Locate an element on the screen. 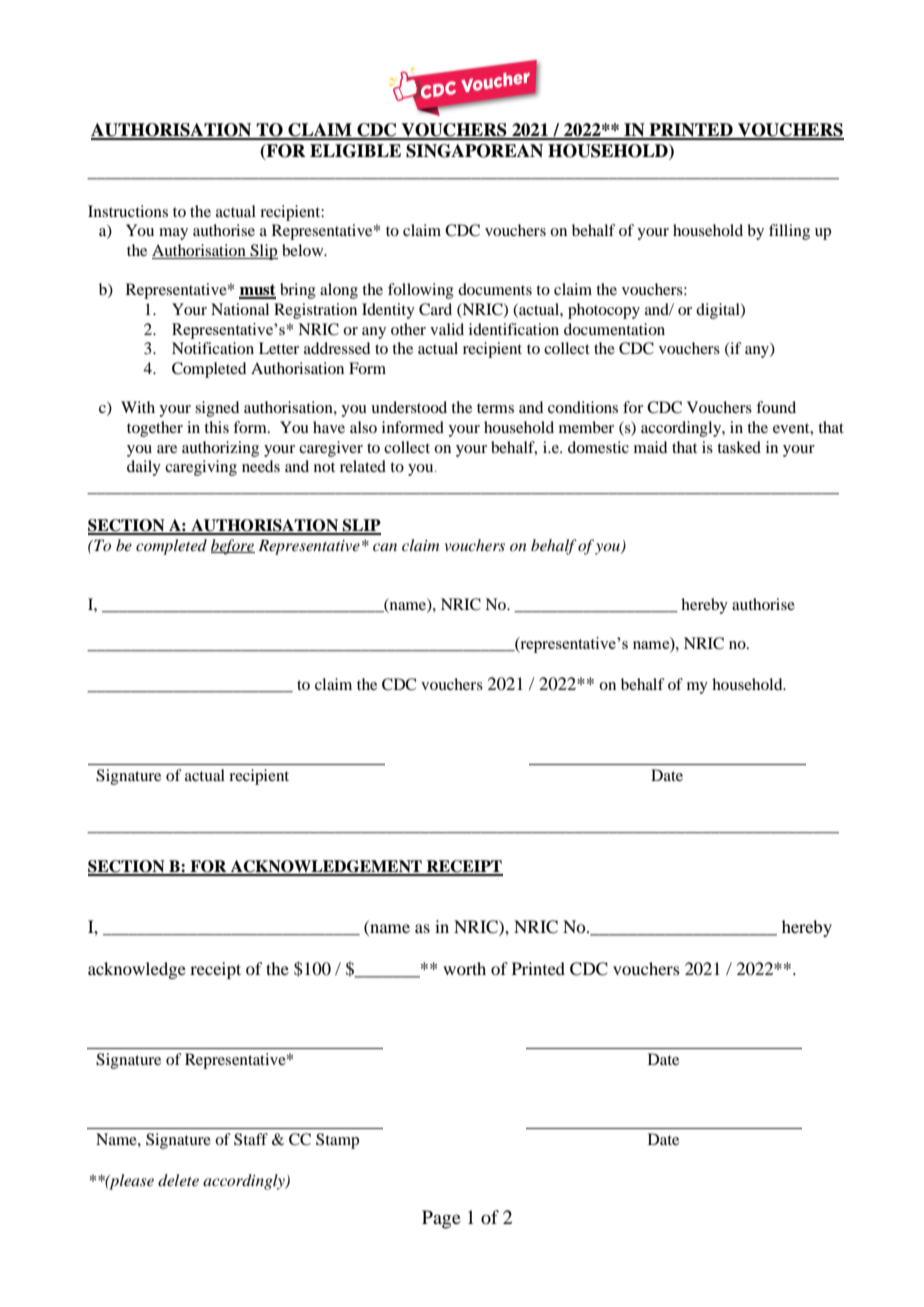 The height and width of the screenshot is (1307, 924). delete is located at coordinates (178, 1180).
